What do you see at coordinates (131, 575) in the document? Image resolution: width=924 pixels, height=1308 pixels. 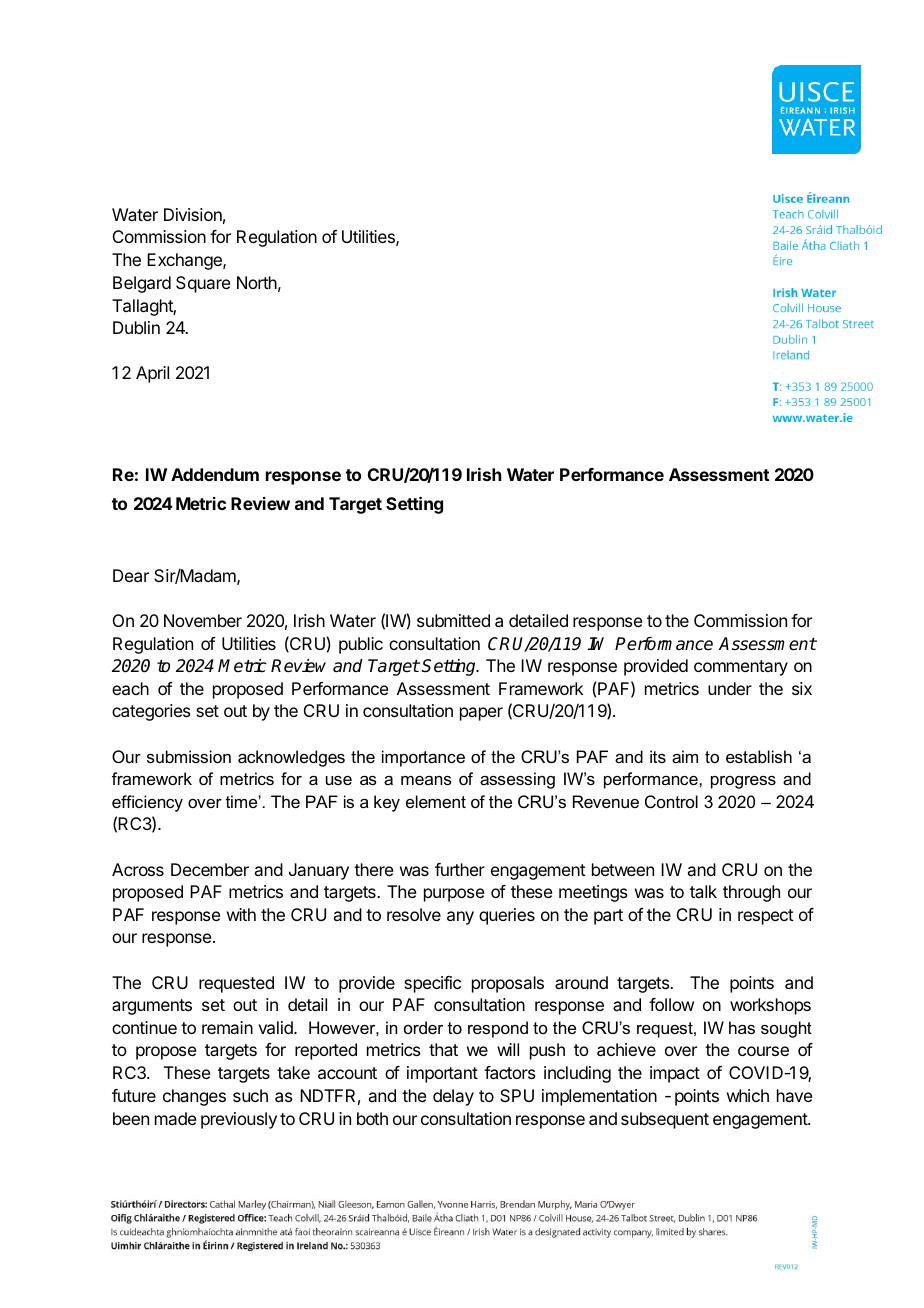 I see `Dear` at bounding box center [131, 575].
